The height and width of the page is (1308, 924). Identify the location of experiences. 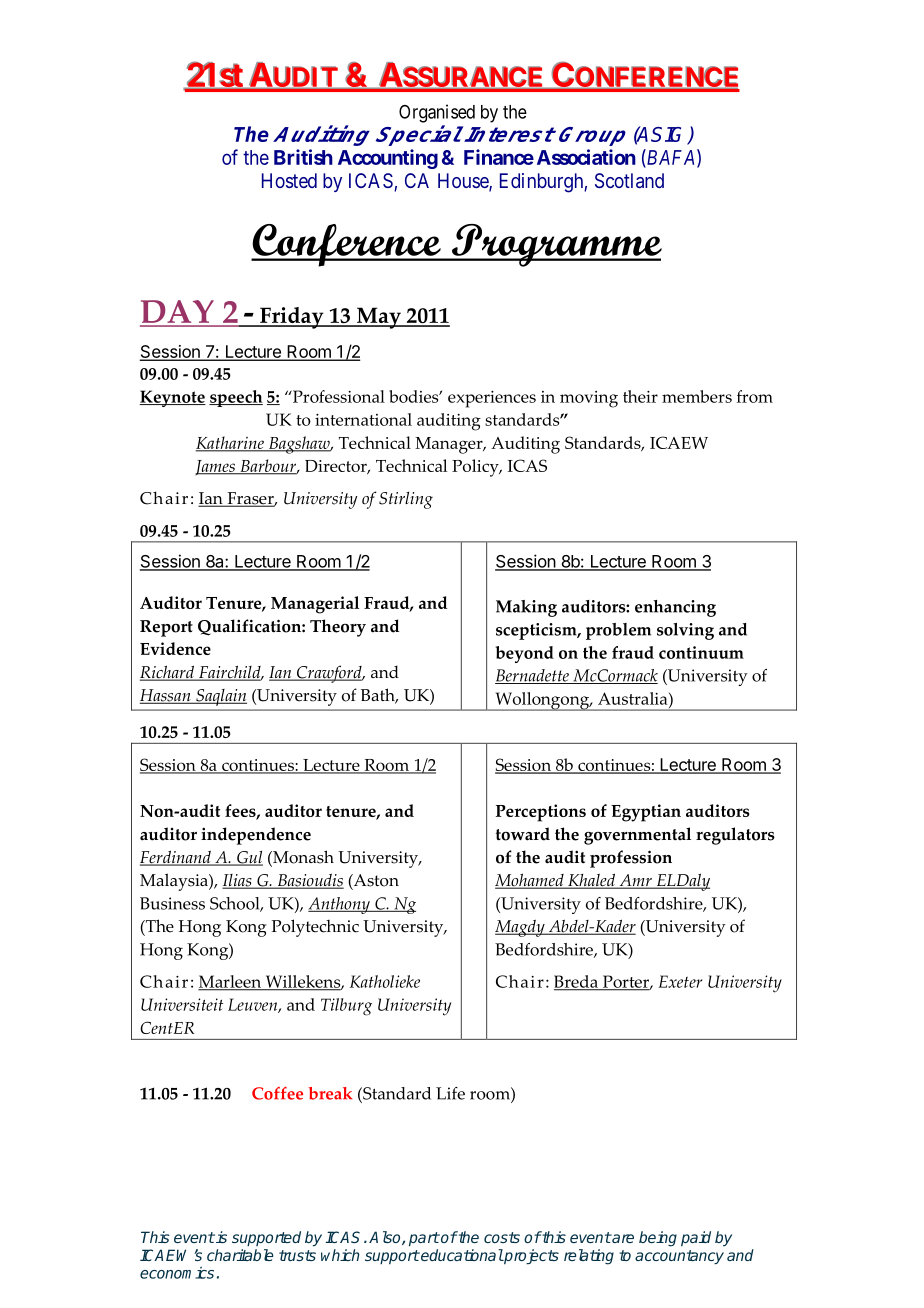
(492, 399).
